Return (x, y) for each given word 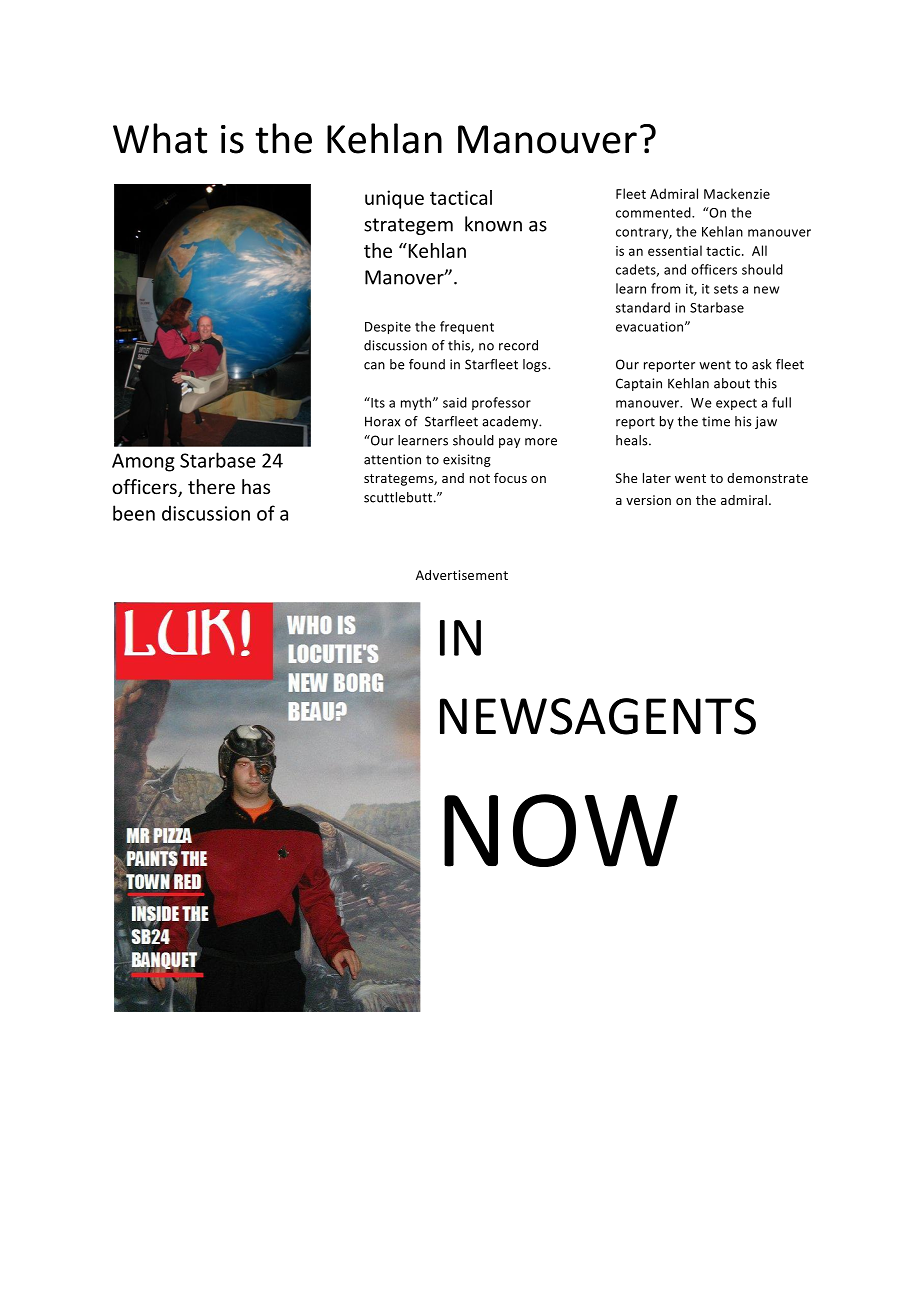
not (480, 478)
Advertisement (462, 575)
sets (726, 289)
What (160, 138)
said (455, 402)
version (648, 500)
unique (394, 199)
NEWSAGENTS (598, 716)
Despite (388, 328)
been (134, 513)
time (716, 421)
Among (143, 462)
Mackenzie (737, 193)
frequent (467, 327)
